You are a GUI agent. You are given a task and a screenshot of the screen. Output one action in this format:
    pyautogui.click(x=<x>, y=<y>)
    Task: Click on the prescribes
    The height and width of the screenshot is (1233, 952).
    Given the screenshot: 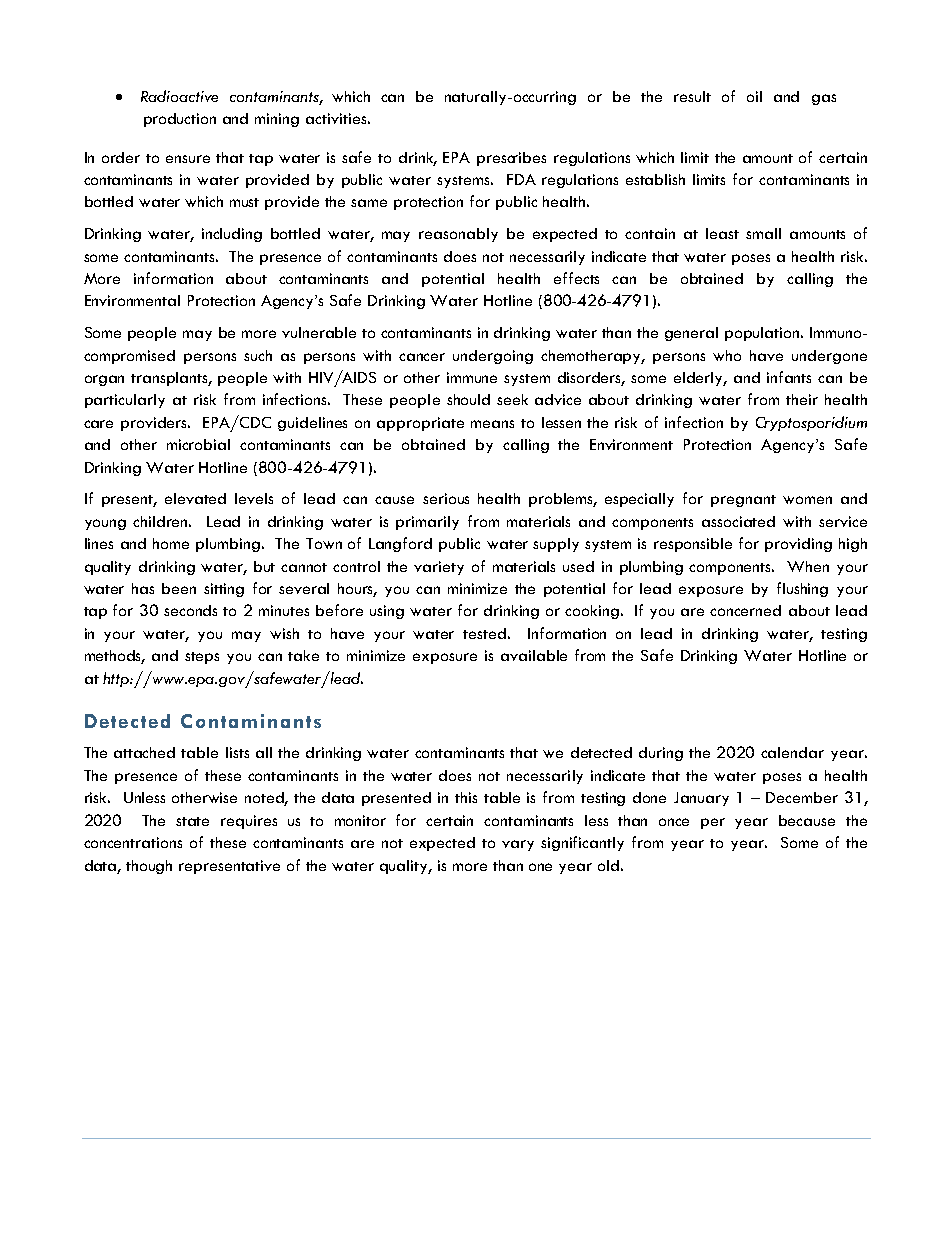 What is the action you would take?
    pyautogui.click(x=511, y=159)
